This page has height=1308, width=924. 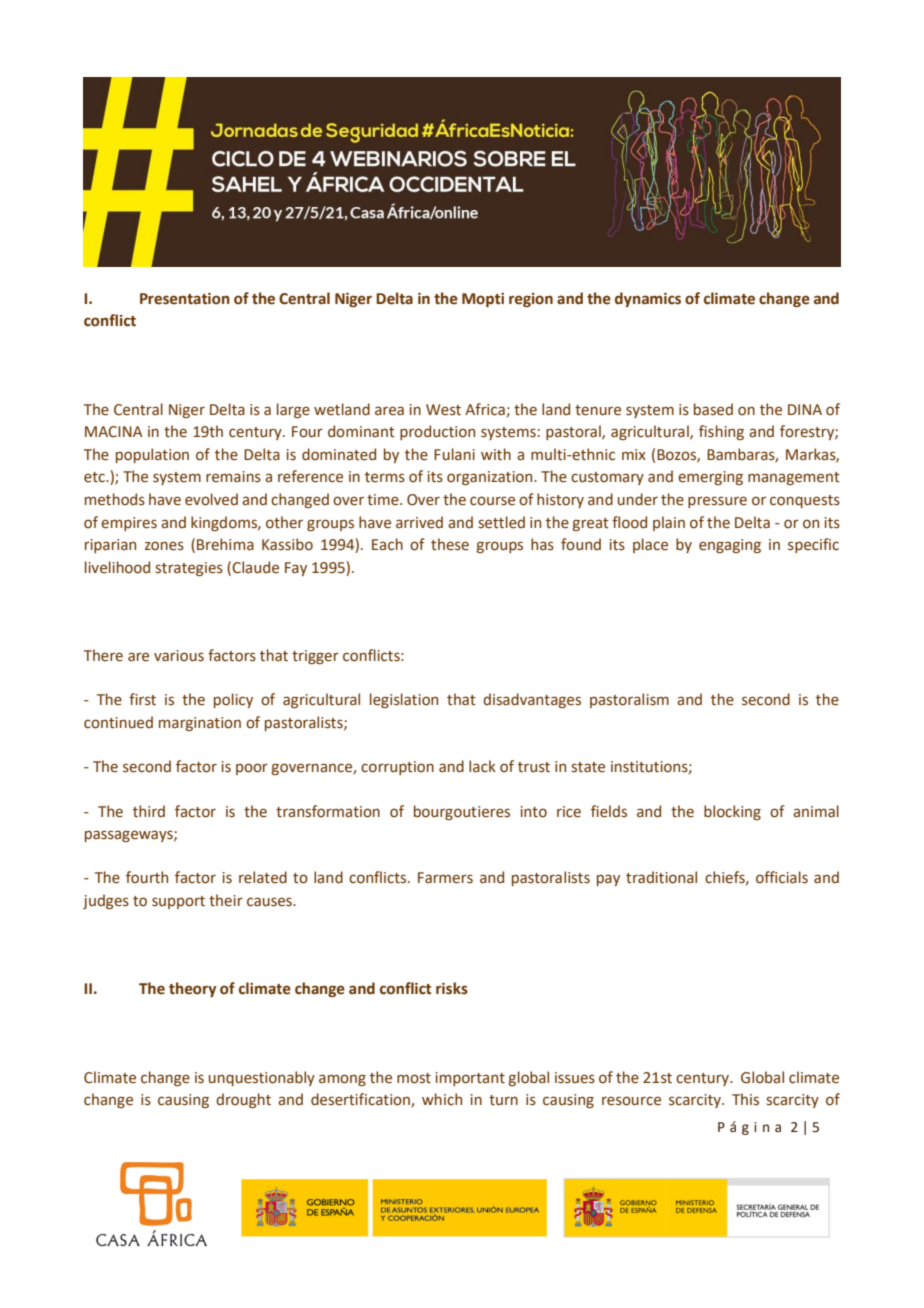 What do you see at coordinates (185, 299) in the page?
I see `Presentation` at bounding box center [185, 299].
